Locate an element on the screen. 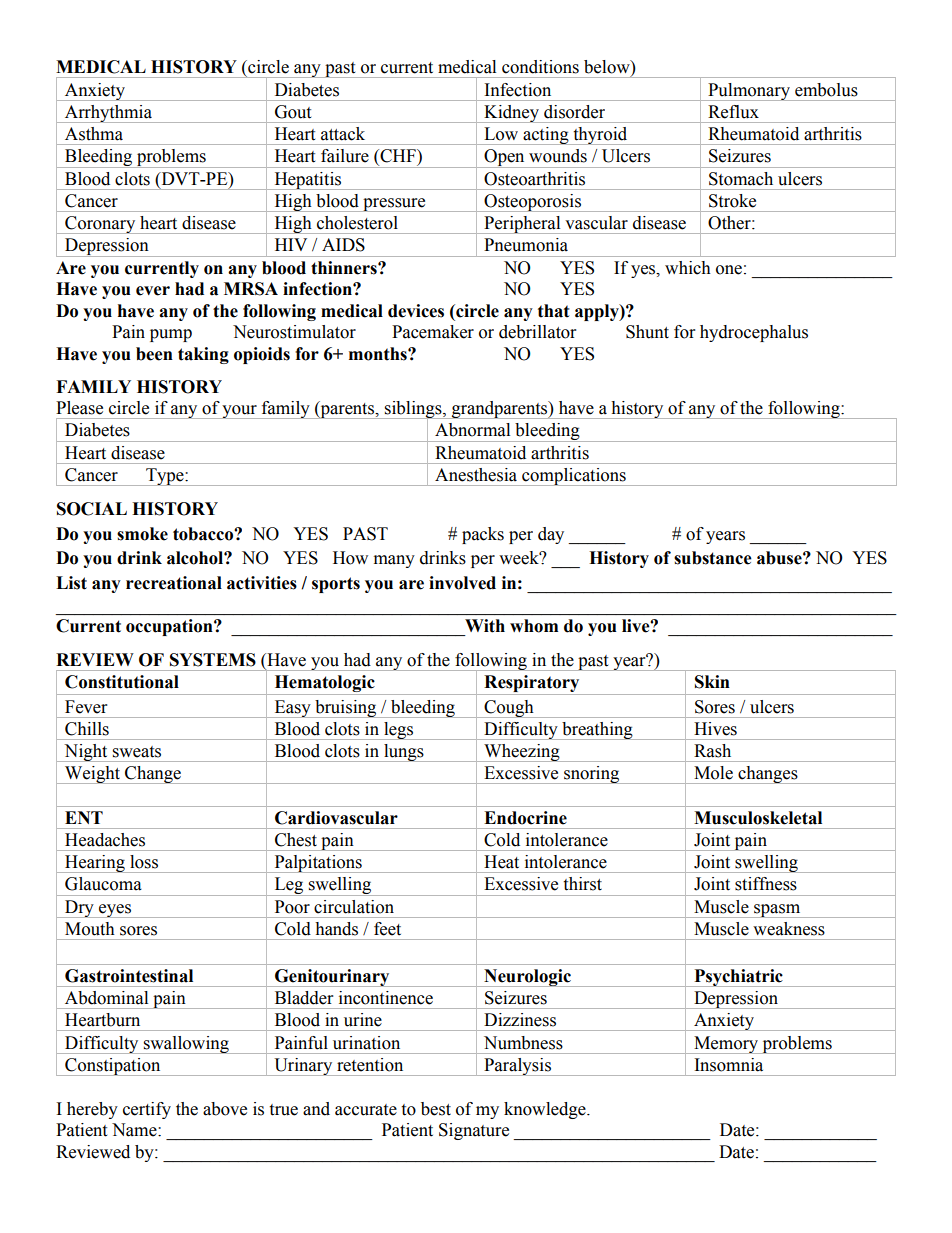  been is located at coordinates (154, 354).
